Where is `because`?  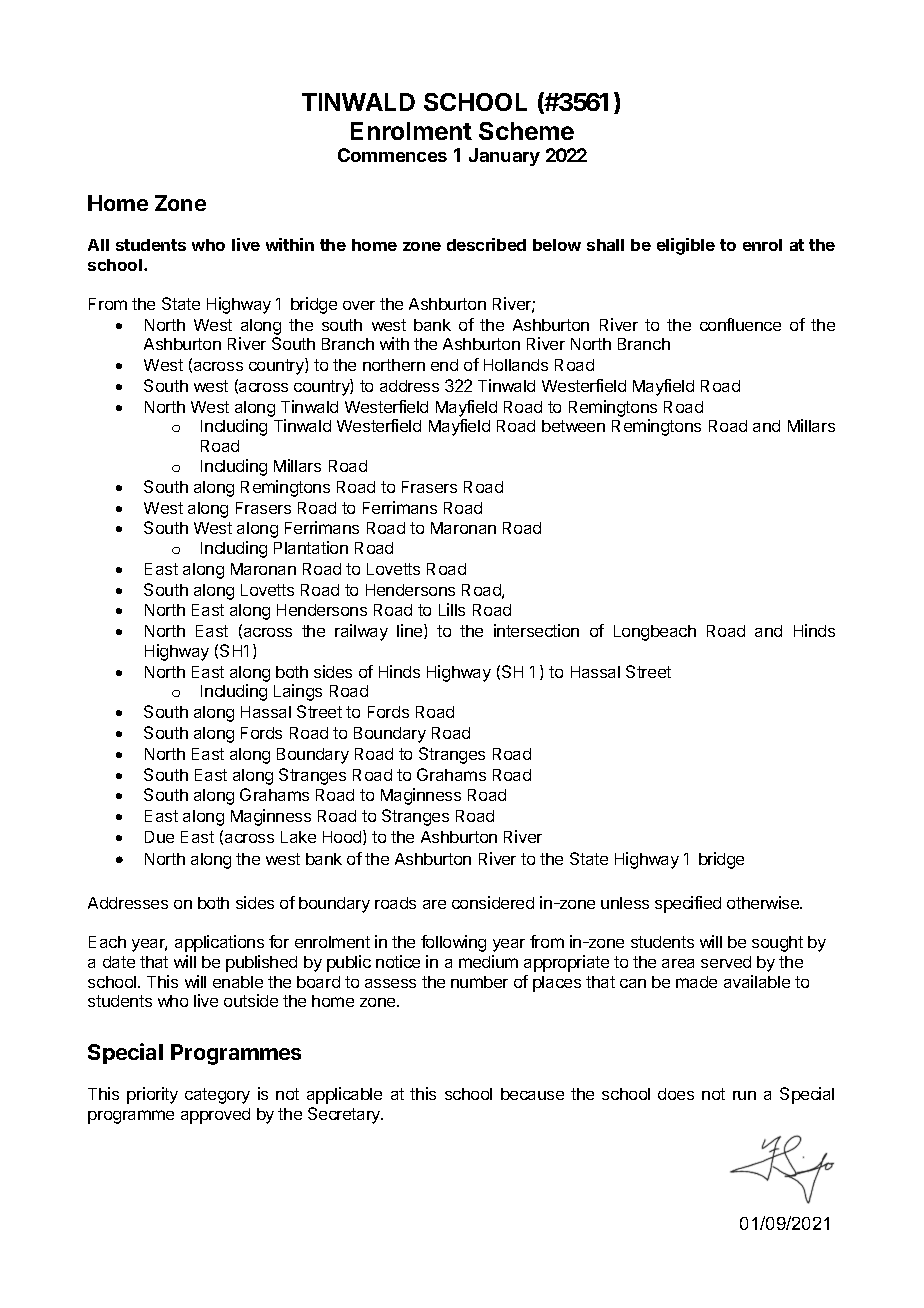
because is located at coordinates (532, 1094).
